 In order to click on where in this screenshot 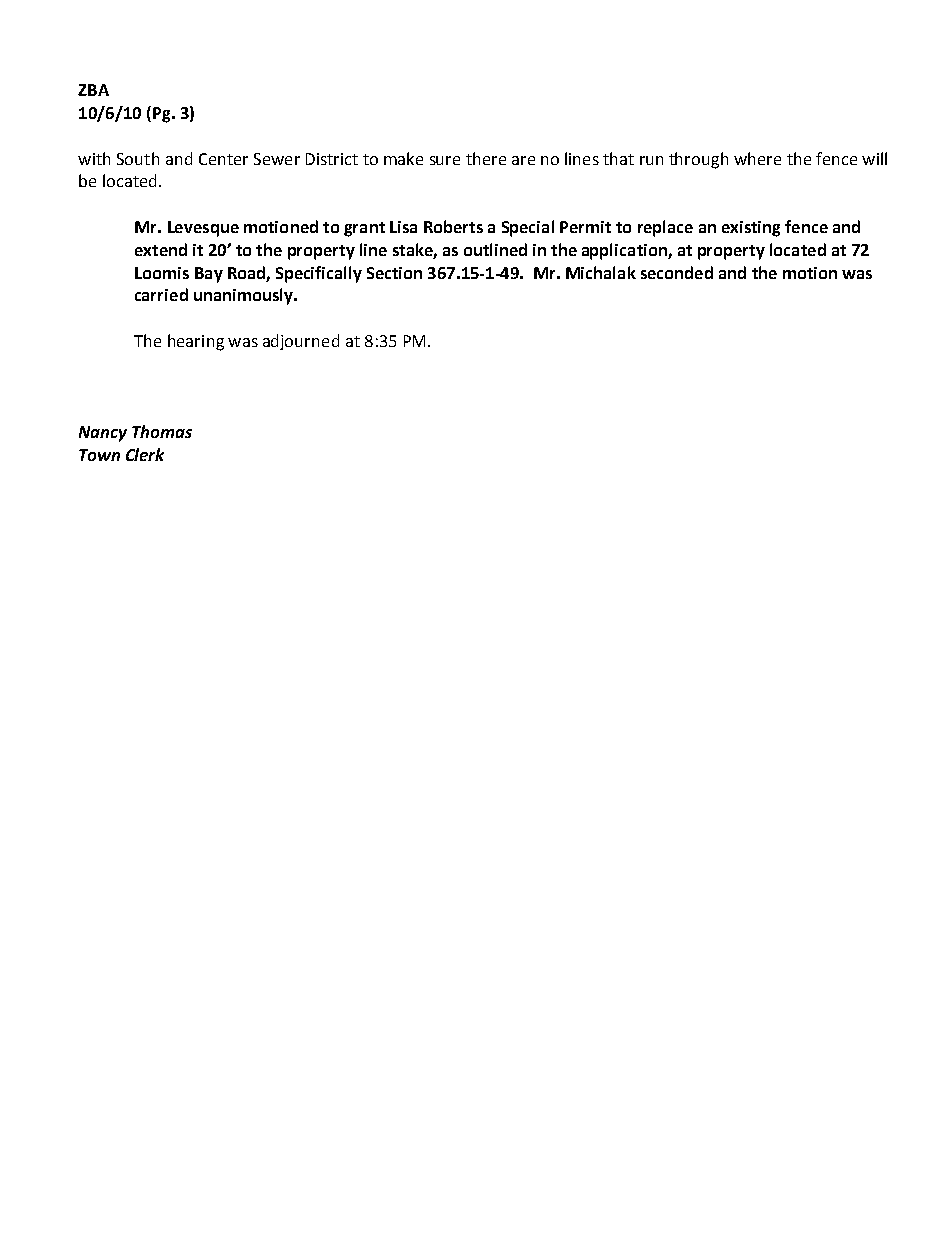, I will do `click(757, 158)`.
